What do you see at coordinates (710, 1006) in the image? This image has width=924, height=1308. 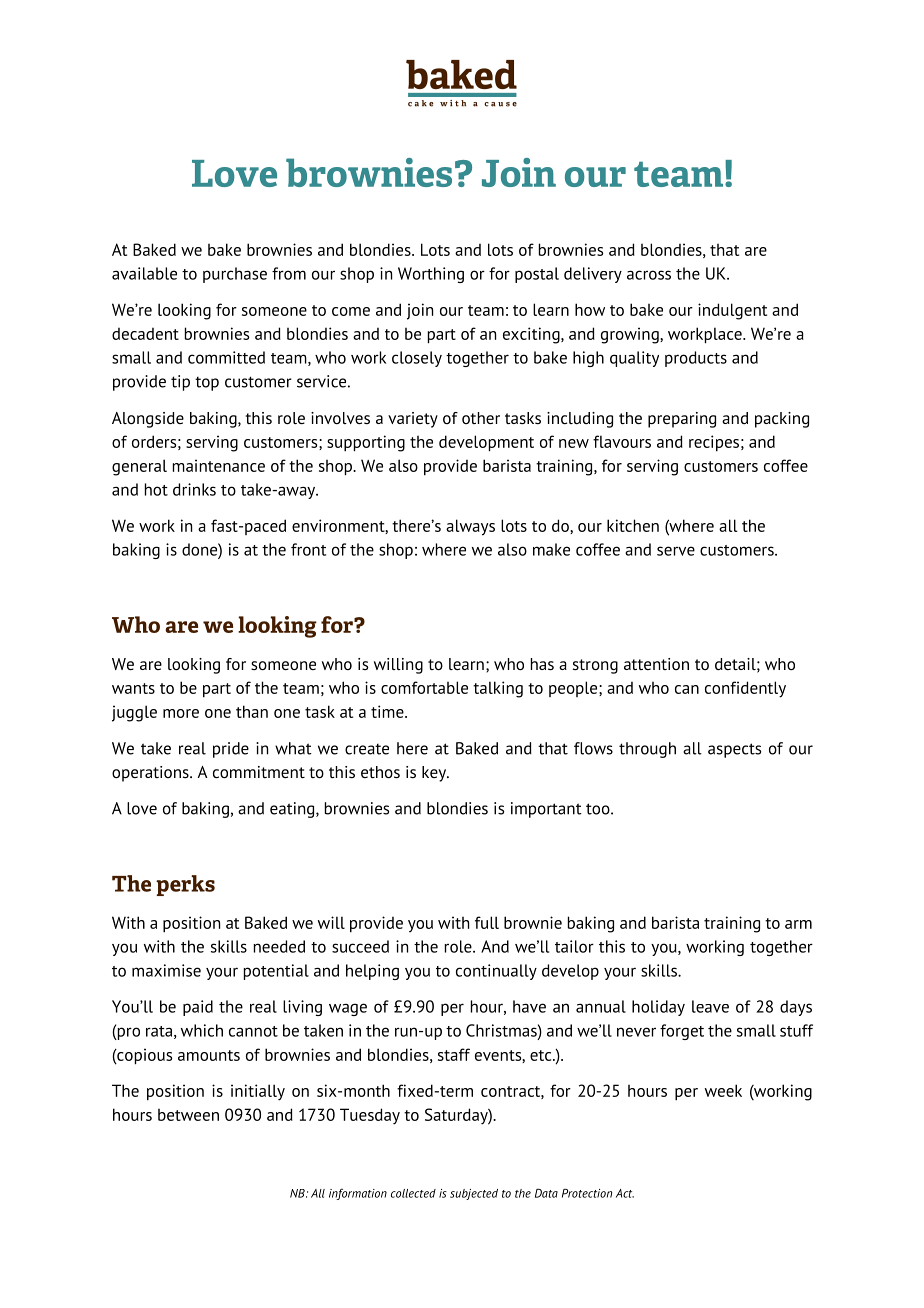 I see `leave` at bounding box center [710, 1006].
